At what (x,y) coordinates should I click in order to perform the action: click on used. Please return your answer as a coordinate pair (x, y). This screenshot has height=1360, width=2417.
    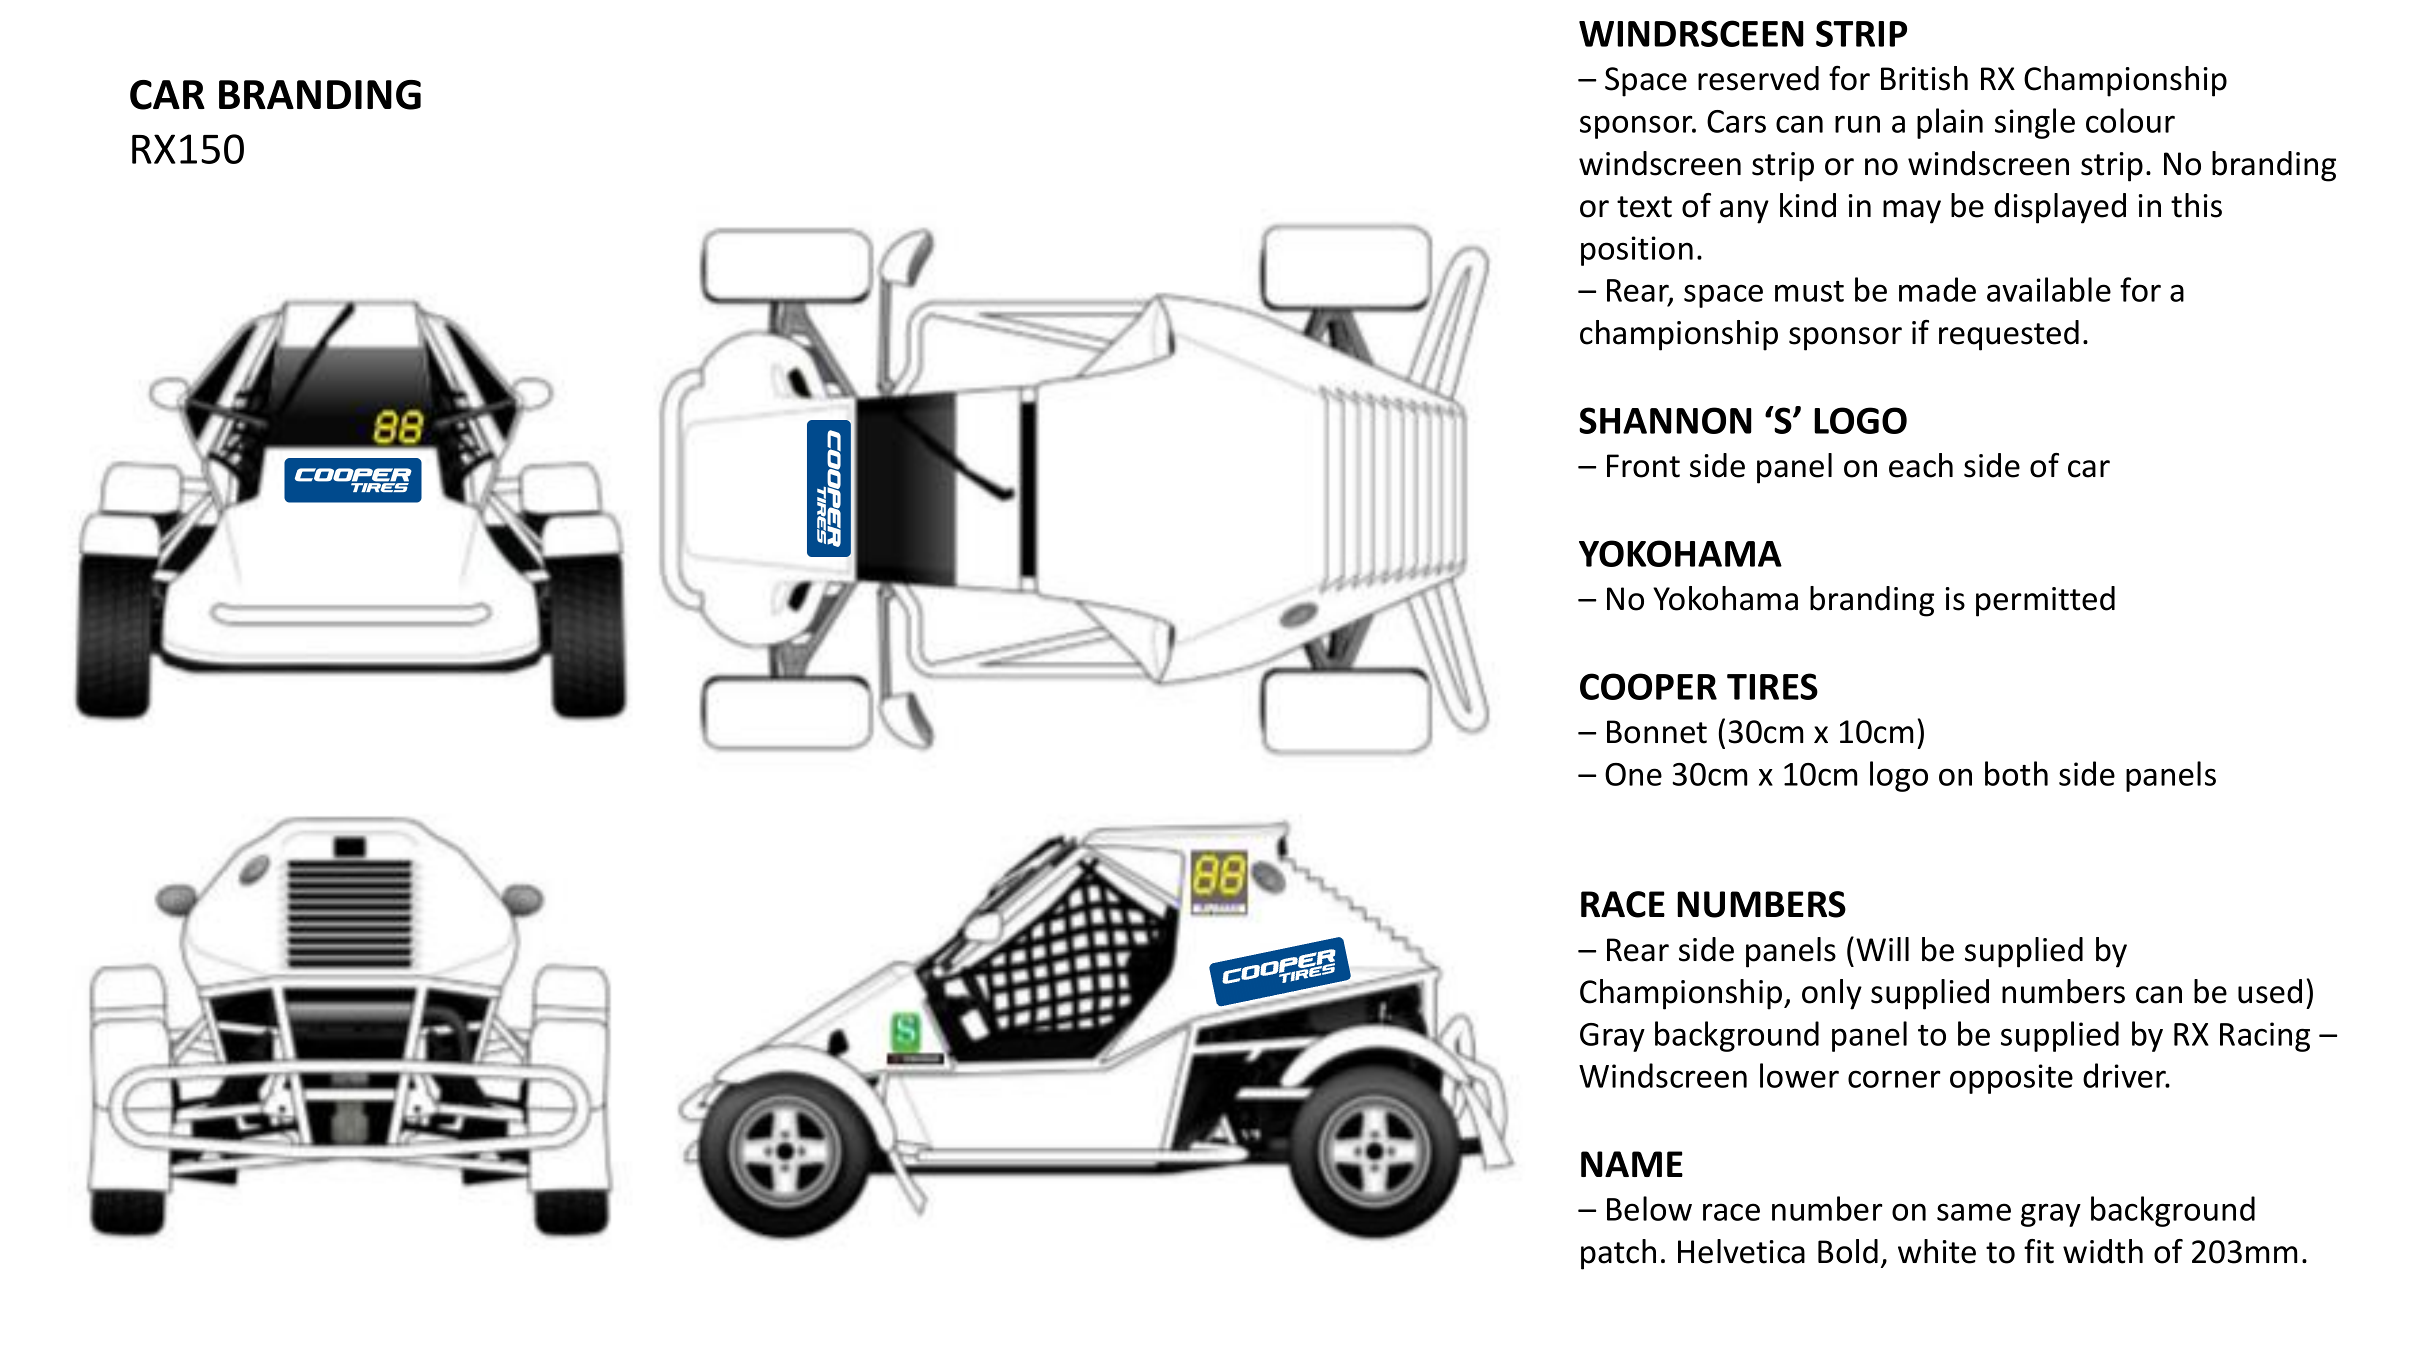
    Looking at the image, I should click on (2270, 991).
